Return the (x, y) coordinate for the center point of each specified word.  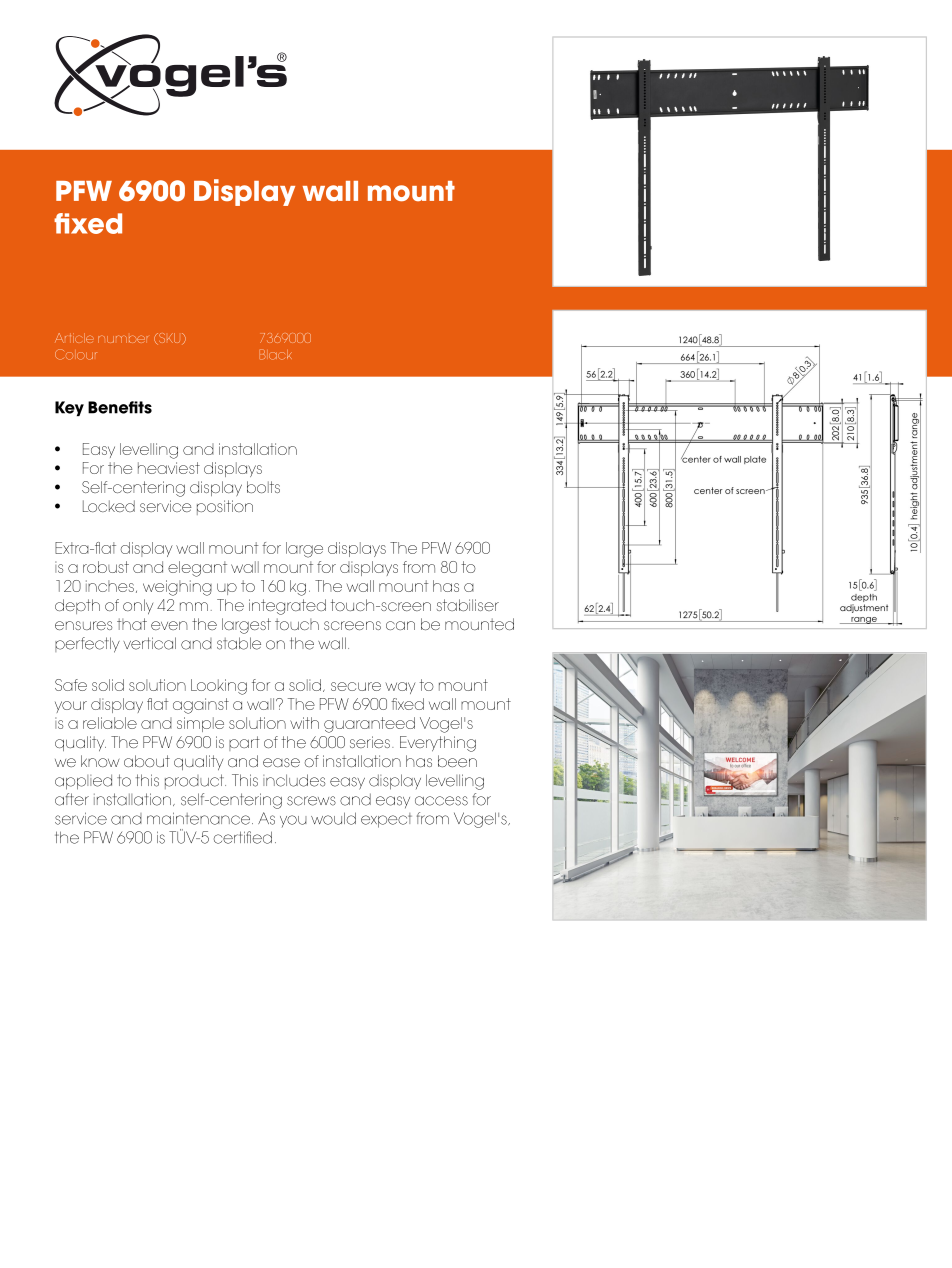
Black (276, 354)
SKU (170, 339)
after (72, 799)
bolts (263, 487)
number (123, 339)
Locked (109, 506)
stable (239, 643)
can (400, 625)
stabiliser (468, 605)
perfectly (87, 645)
